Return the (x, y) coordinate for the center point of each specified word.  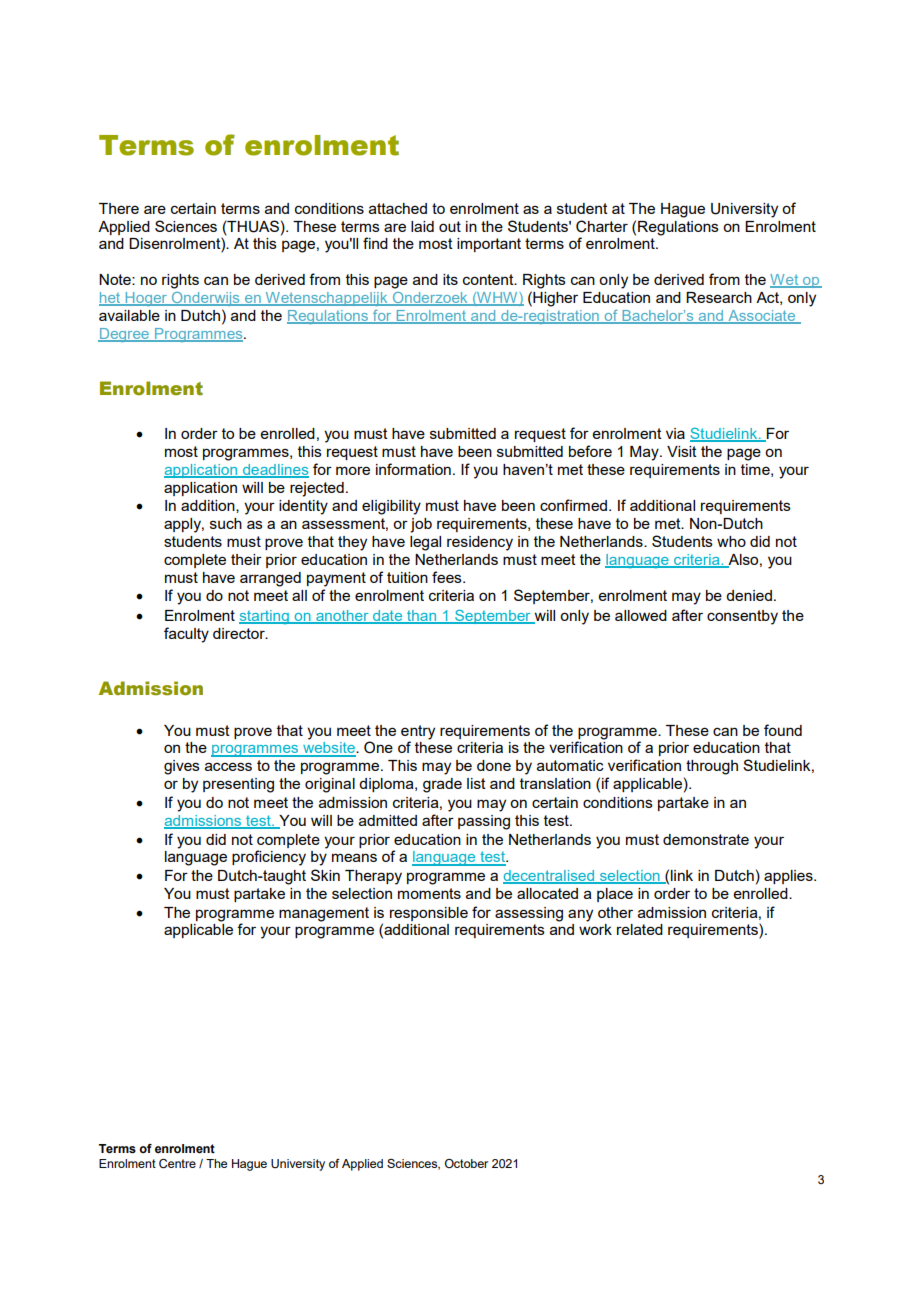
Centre (177, 1164)
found (783, 730)
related (640, 929)
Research (719, 297)
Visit (682, 451)
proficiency (269, 858)
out (450, 226)
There (119, 208)
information (413, 469)
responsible (429, 914)
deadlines (274, 470)
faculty (186, 635)
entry (418, 732)
